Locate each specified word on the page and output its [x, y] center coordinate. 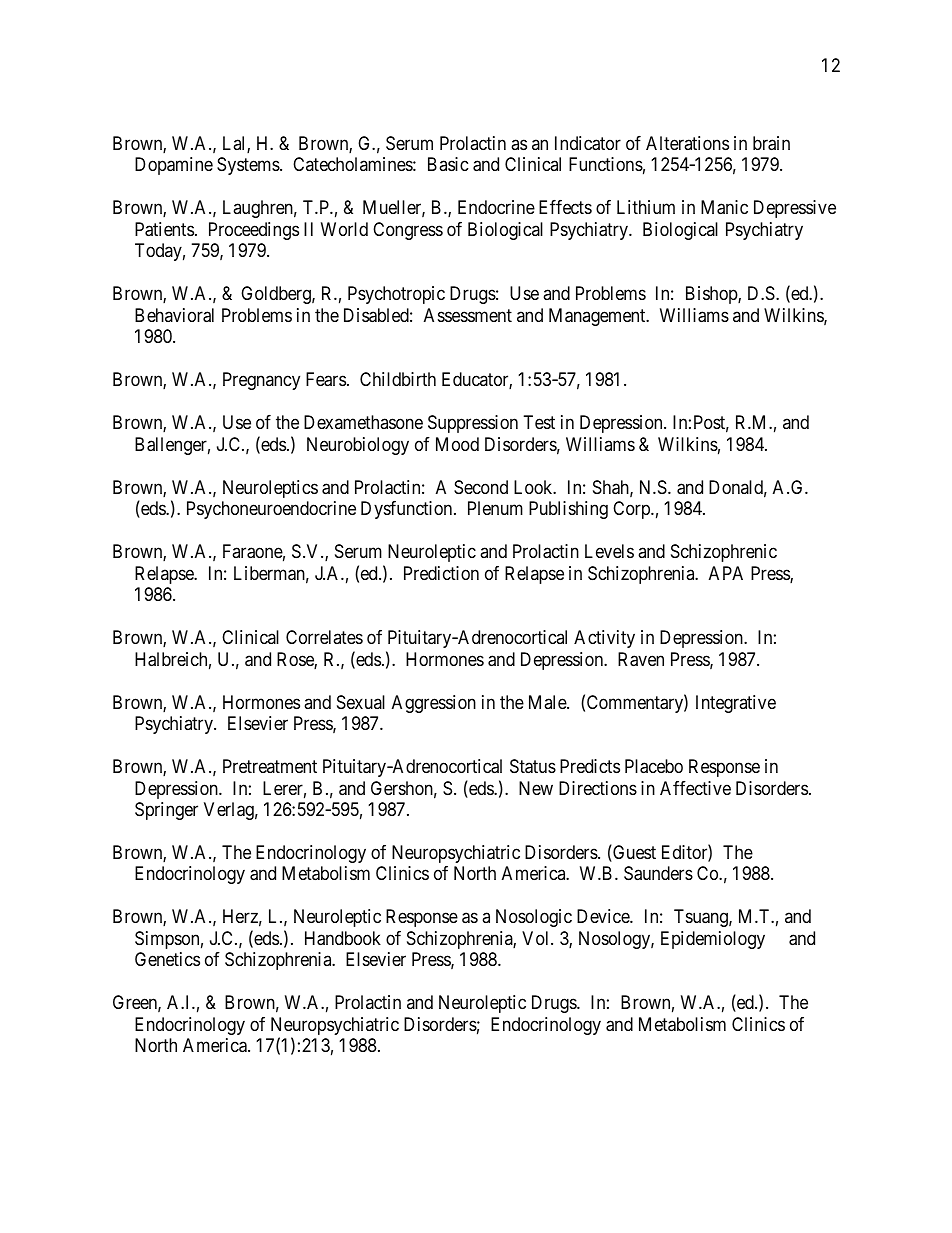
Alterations [687, 143]
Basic [448, 164]
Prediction [441, 573]
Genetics [167, 959]
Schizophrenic [724, 553]
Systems [249, 166]
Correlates [324, 637]
